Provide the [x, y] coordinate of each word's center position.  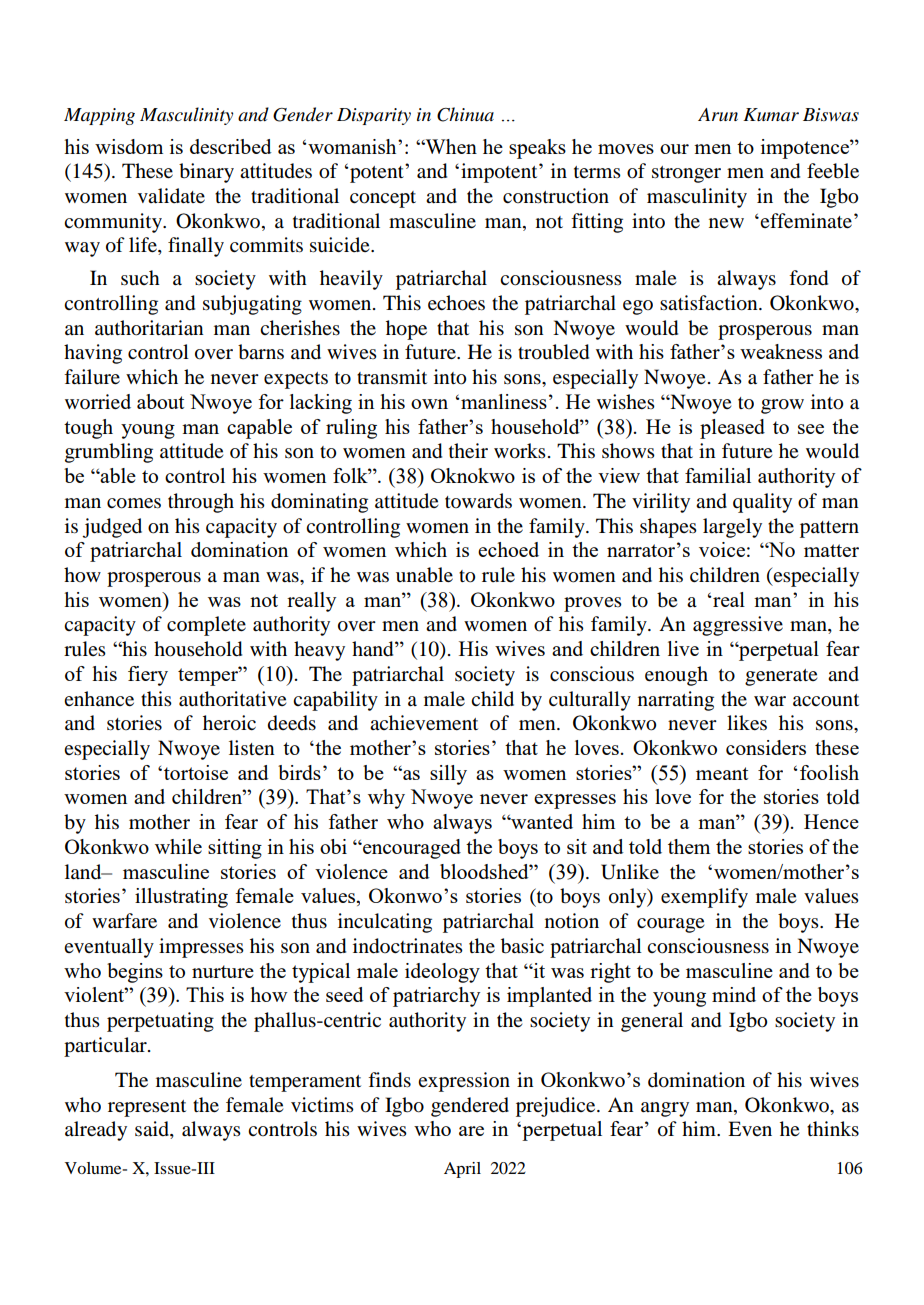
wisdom [129, 146]
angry [665, 1109]
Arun [718, 114]
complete [206, 626]
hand [374, 649]
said [153, 1130]
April [462, 1170]
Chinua [465, 114]
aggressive [738, 626]
